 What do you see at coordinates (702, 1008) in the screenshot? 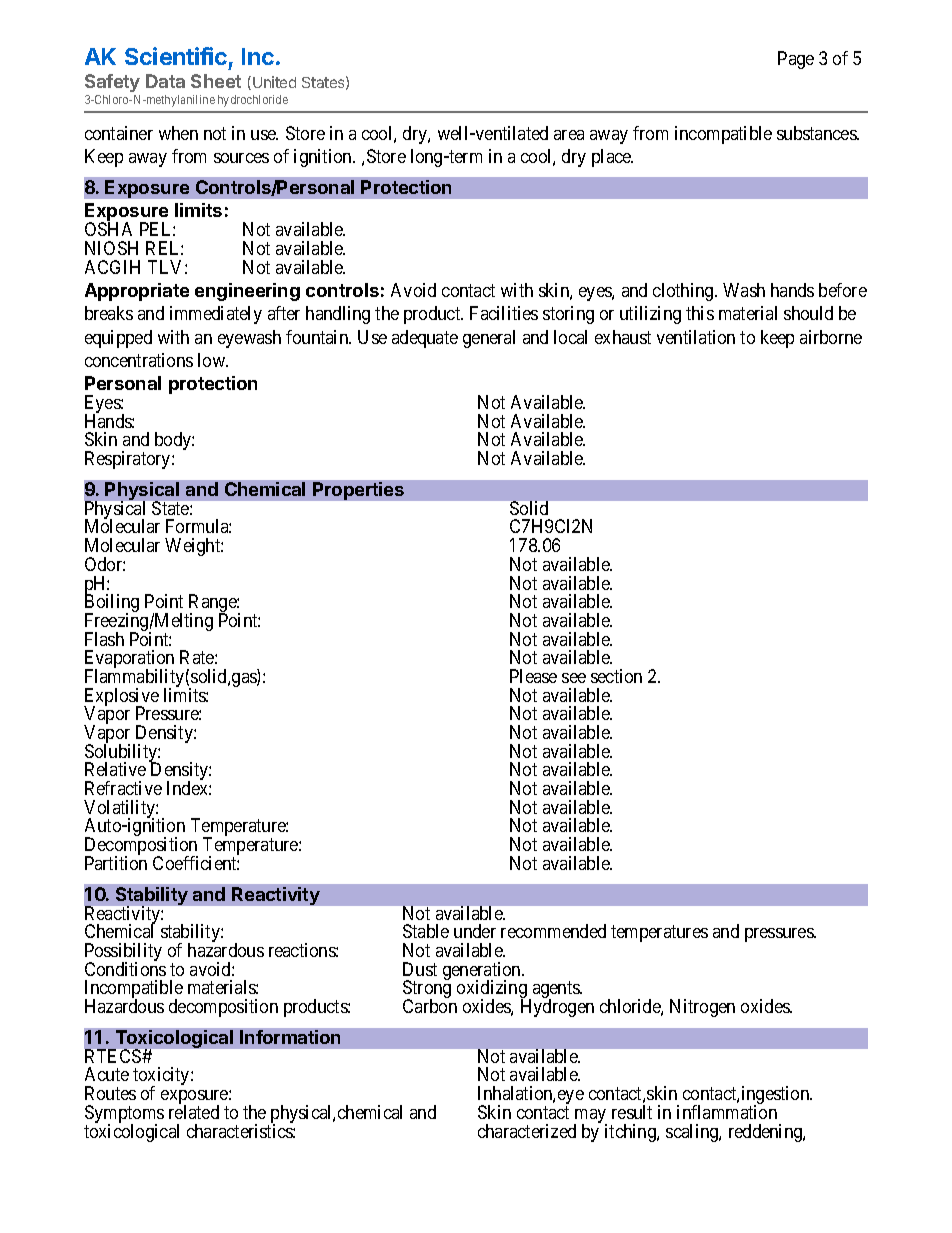
I see `Nitrogen` at bounding box center [702, 1008].
